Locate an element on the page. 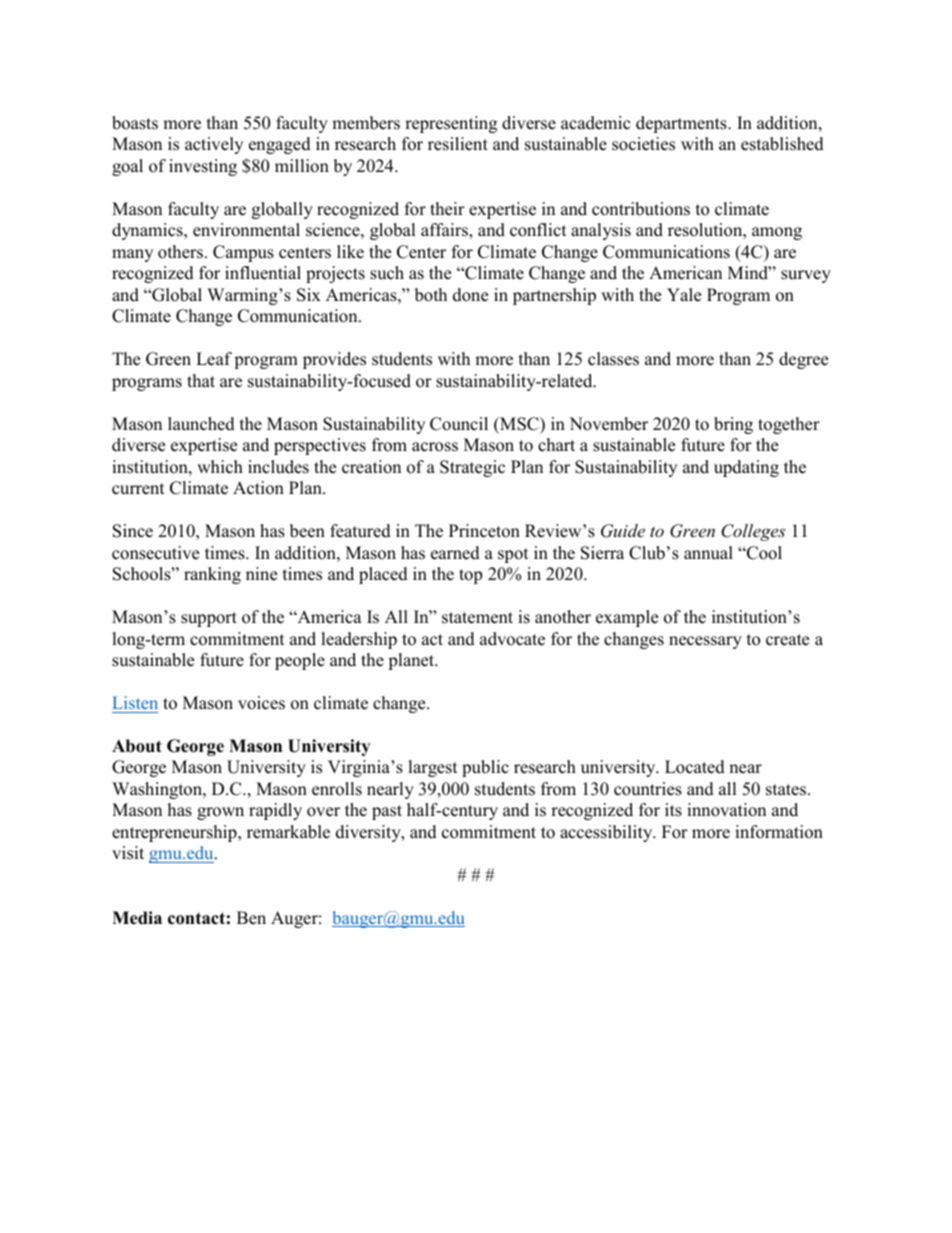 The width and height of the image is (952, 1233). Princeton is located at coordinates (484, 531).
